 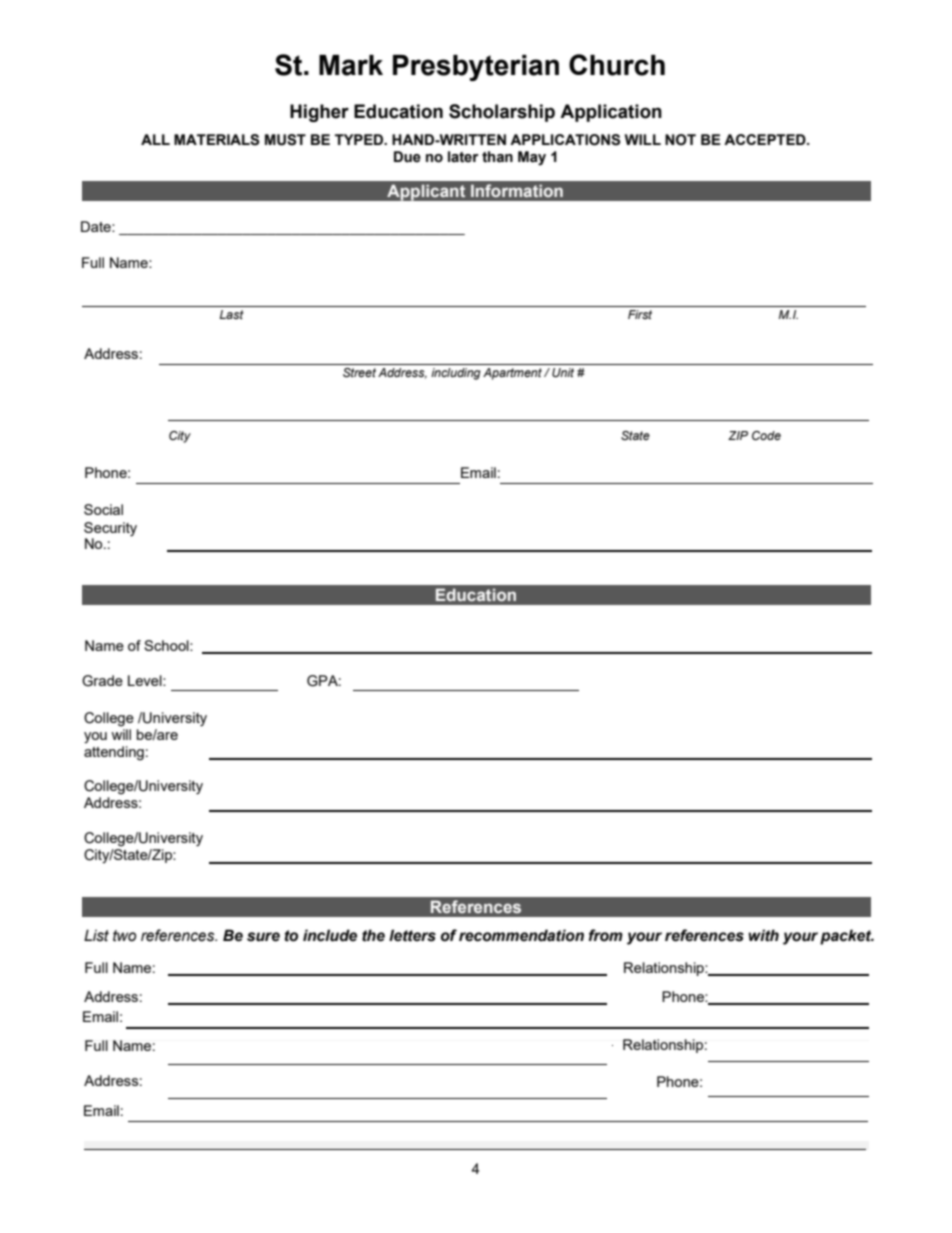 I want to click on two, so click(x=124, y=936).
